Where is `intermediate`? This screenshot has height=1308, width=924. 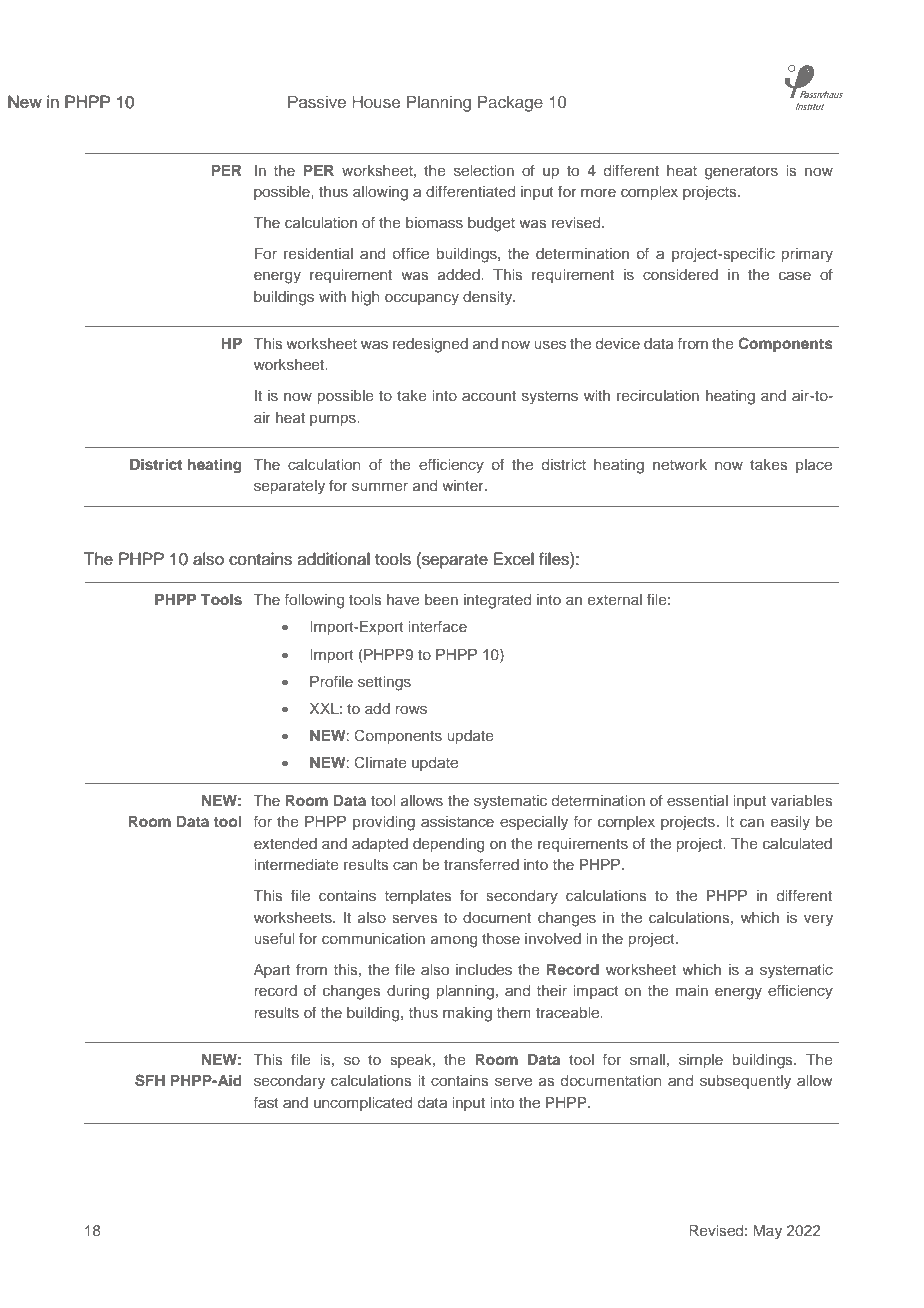 intermediate is located at coordinates (296, 864).
